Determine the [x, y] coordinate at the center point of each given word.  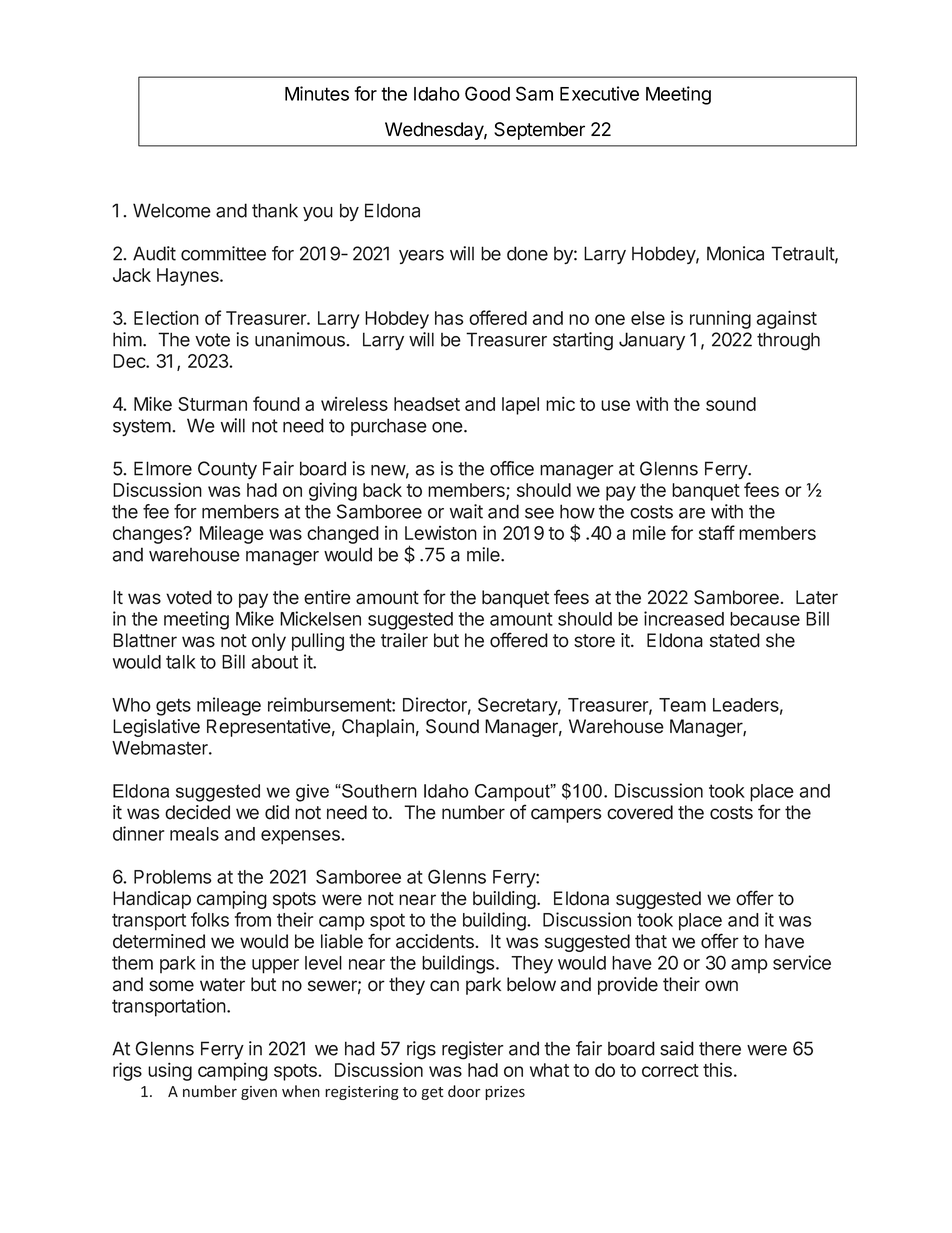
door [464, 1091]
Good [487, 93]
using [170, 1071]
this [717, 1069]
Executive [599, 93]
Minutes [317, 93]
